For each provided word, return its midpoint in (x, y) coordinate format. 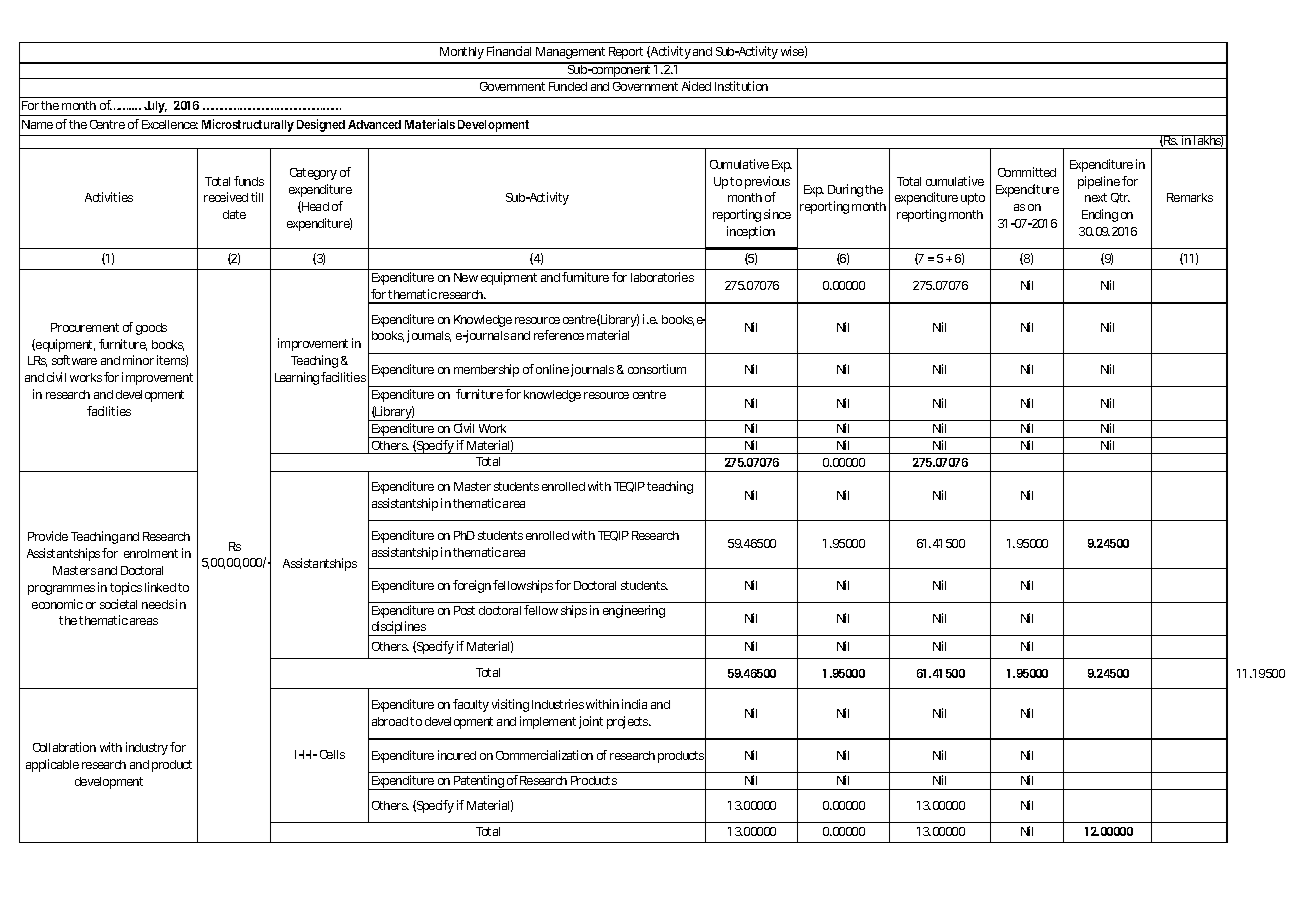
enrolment (151, 553)
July (155, 108)
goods (151, 329)
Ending (1100, 215)
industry (147, 748)
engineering (634, 611)
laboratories (662, 277)
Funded (568, 86)
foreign (472, 586)
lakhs (1209, 141)
